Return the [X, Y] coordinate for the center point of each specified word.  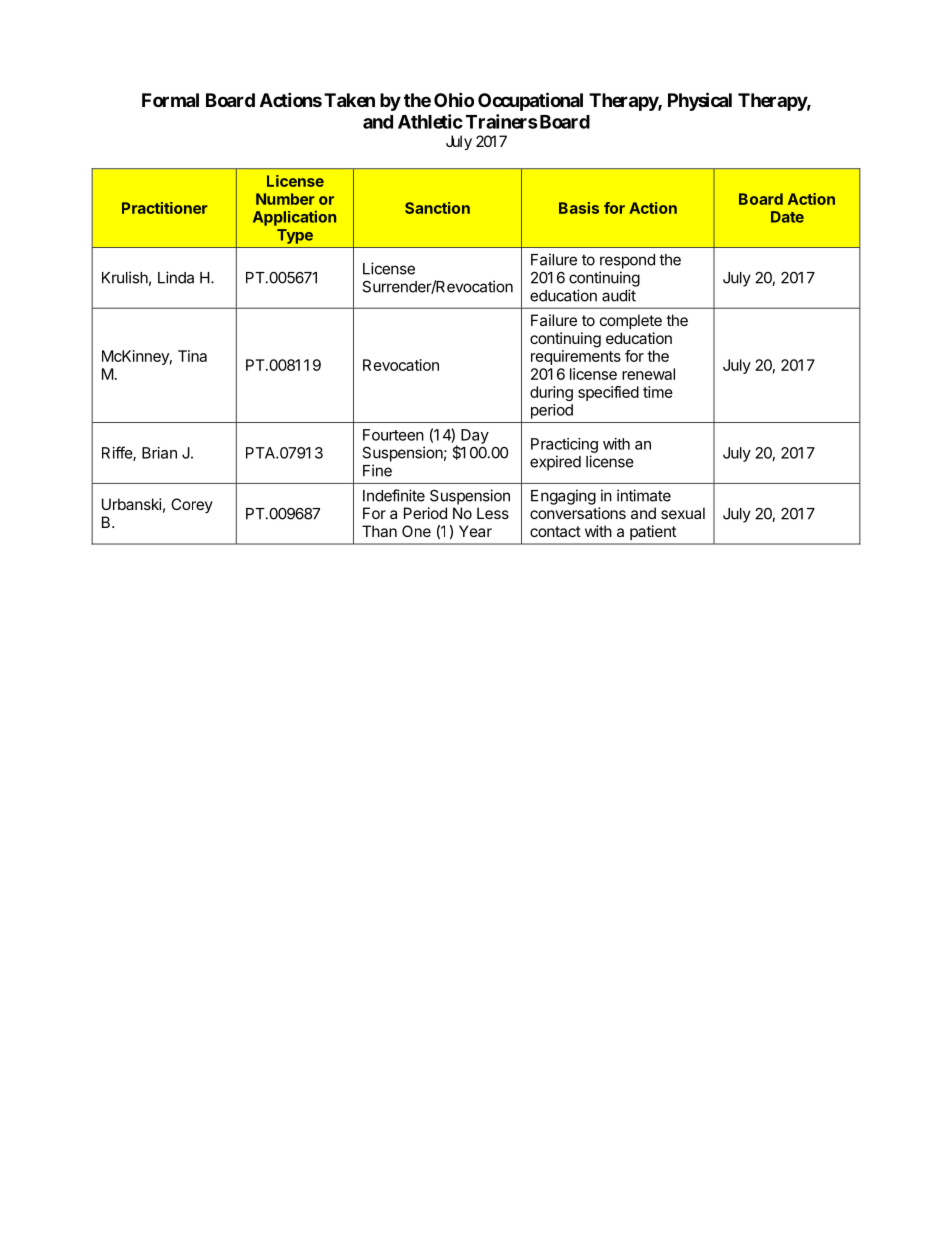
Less [493, 513]
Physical [700, 101]
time [658, 392]
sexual [683, 513]
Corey [192, 505]
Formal [170, 100]
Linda [176, 277]
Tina [192, 356]
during [551, 393]
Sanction [437, 208]
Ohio [454, 99]
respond [627, 261]
